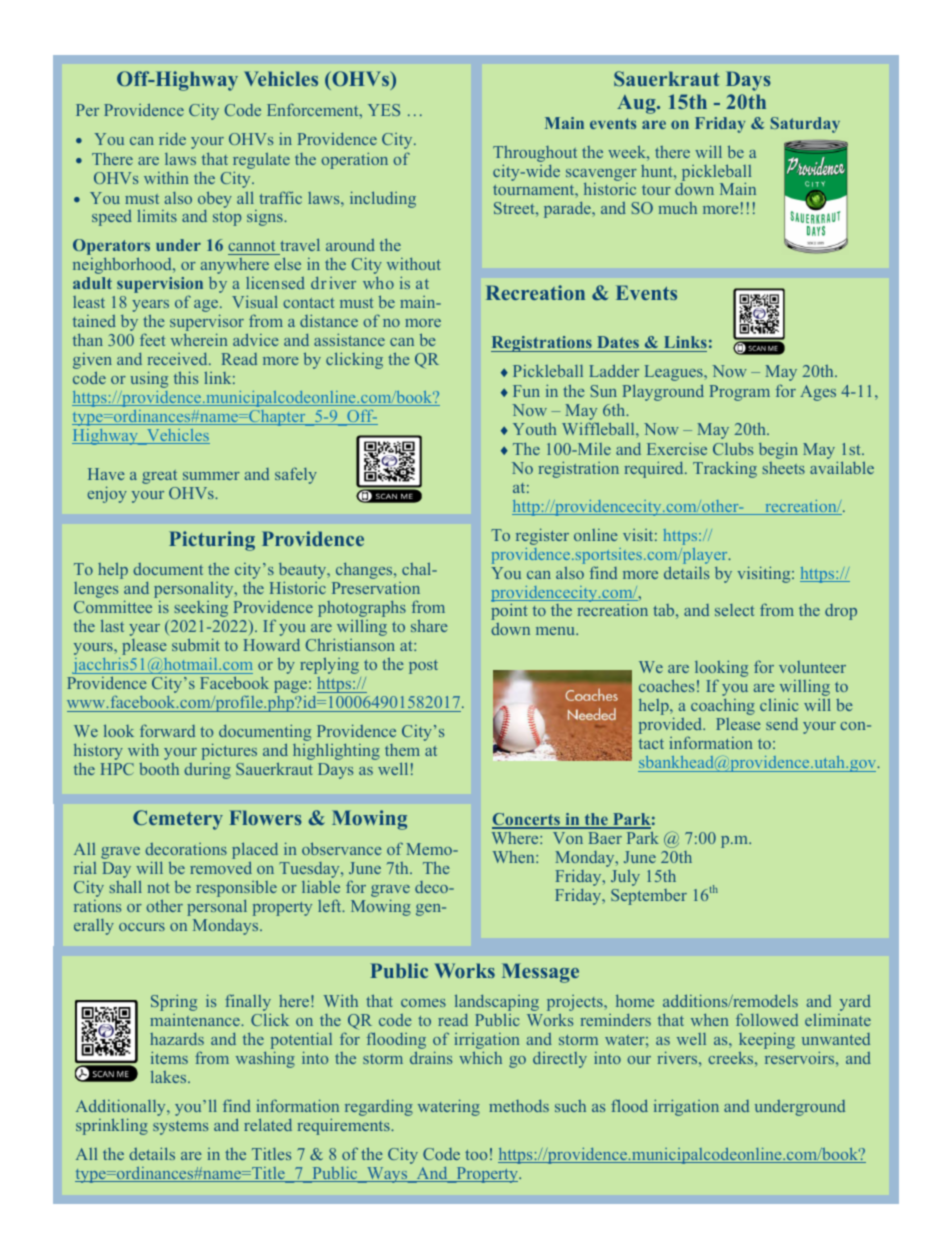 The image size is (952, 1233). I want to click on share, so click(429, 625).
